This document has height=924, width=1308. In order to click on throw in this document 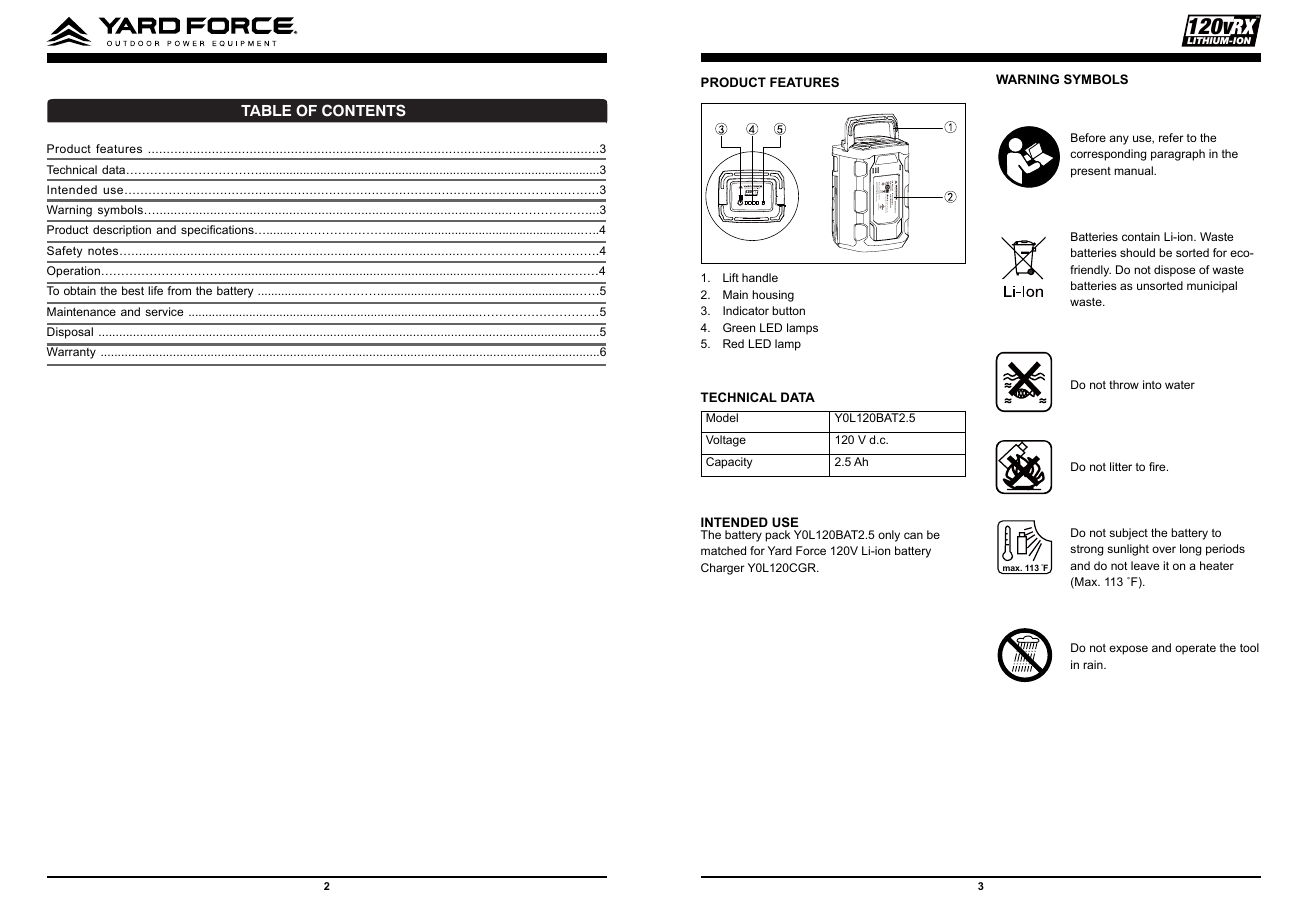, I will do `click(1124, 384)`.
